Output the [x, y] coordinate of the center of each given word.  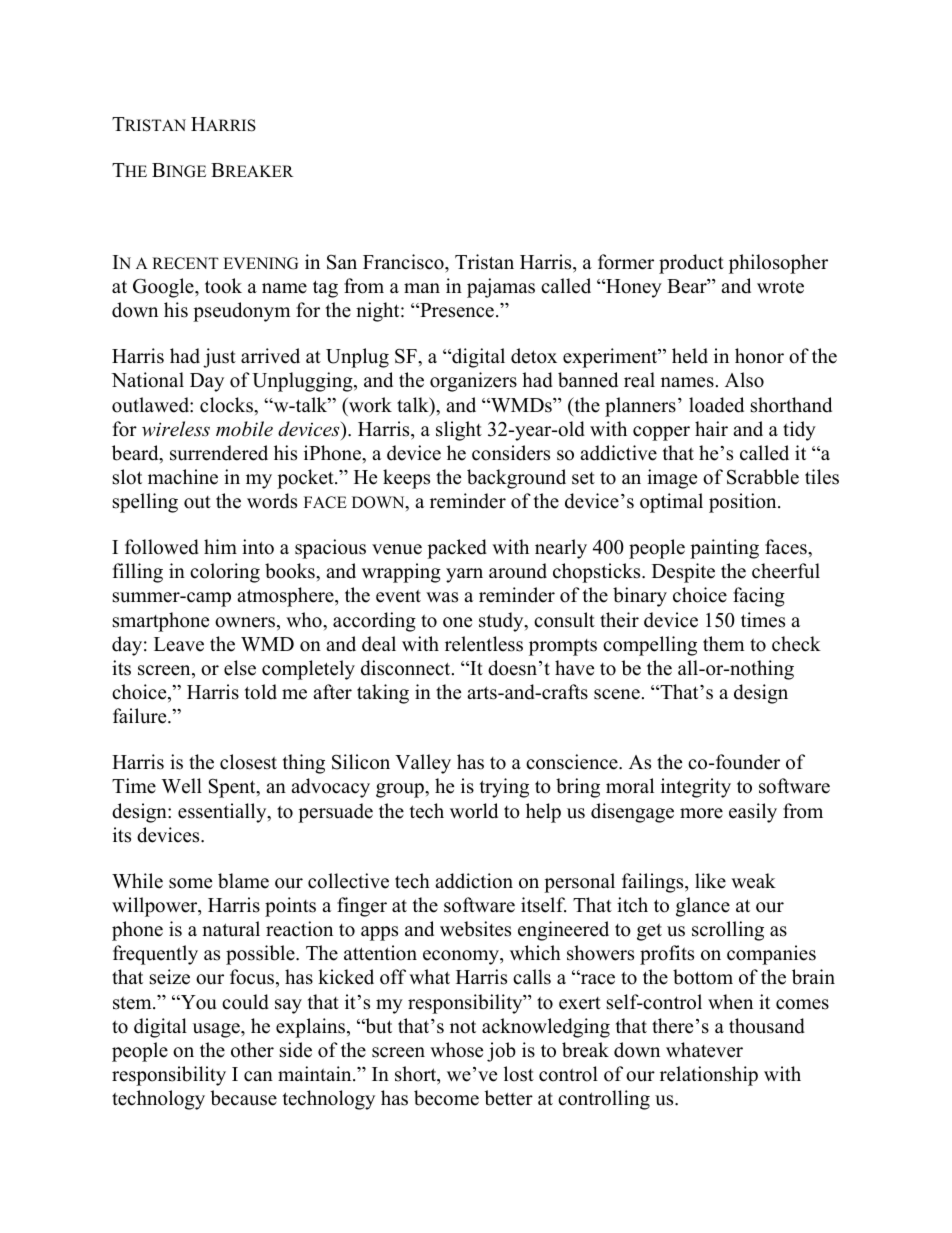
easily [753, 813]
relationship [709, 1076]
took [223, 286]
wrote [780, 287]
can [258, 1076]
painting [724, 549]
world [474, 811]
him [220, 546]
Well [181, 786]
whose [456, 1050]
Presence [456, 310]
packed [457, 549]
